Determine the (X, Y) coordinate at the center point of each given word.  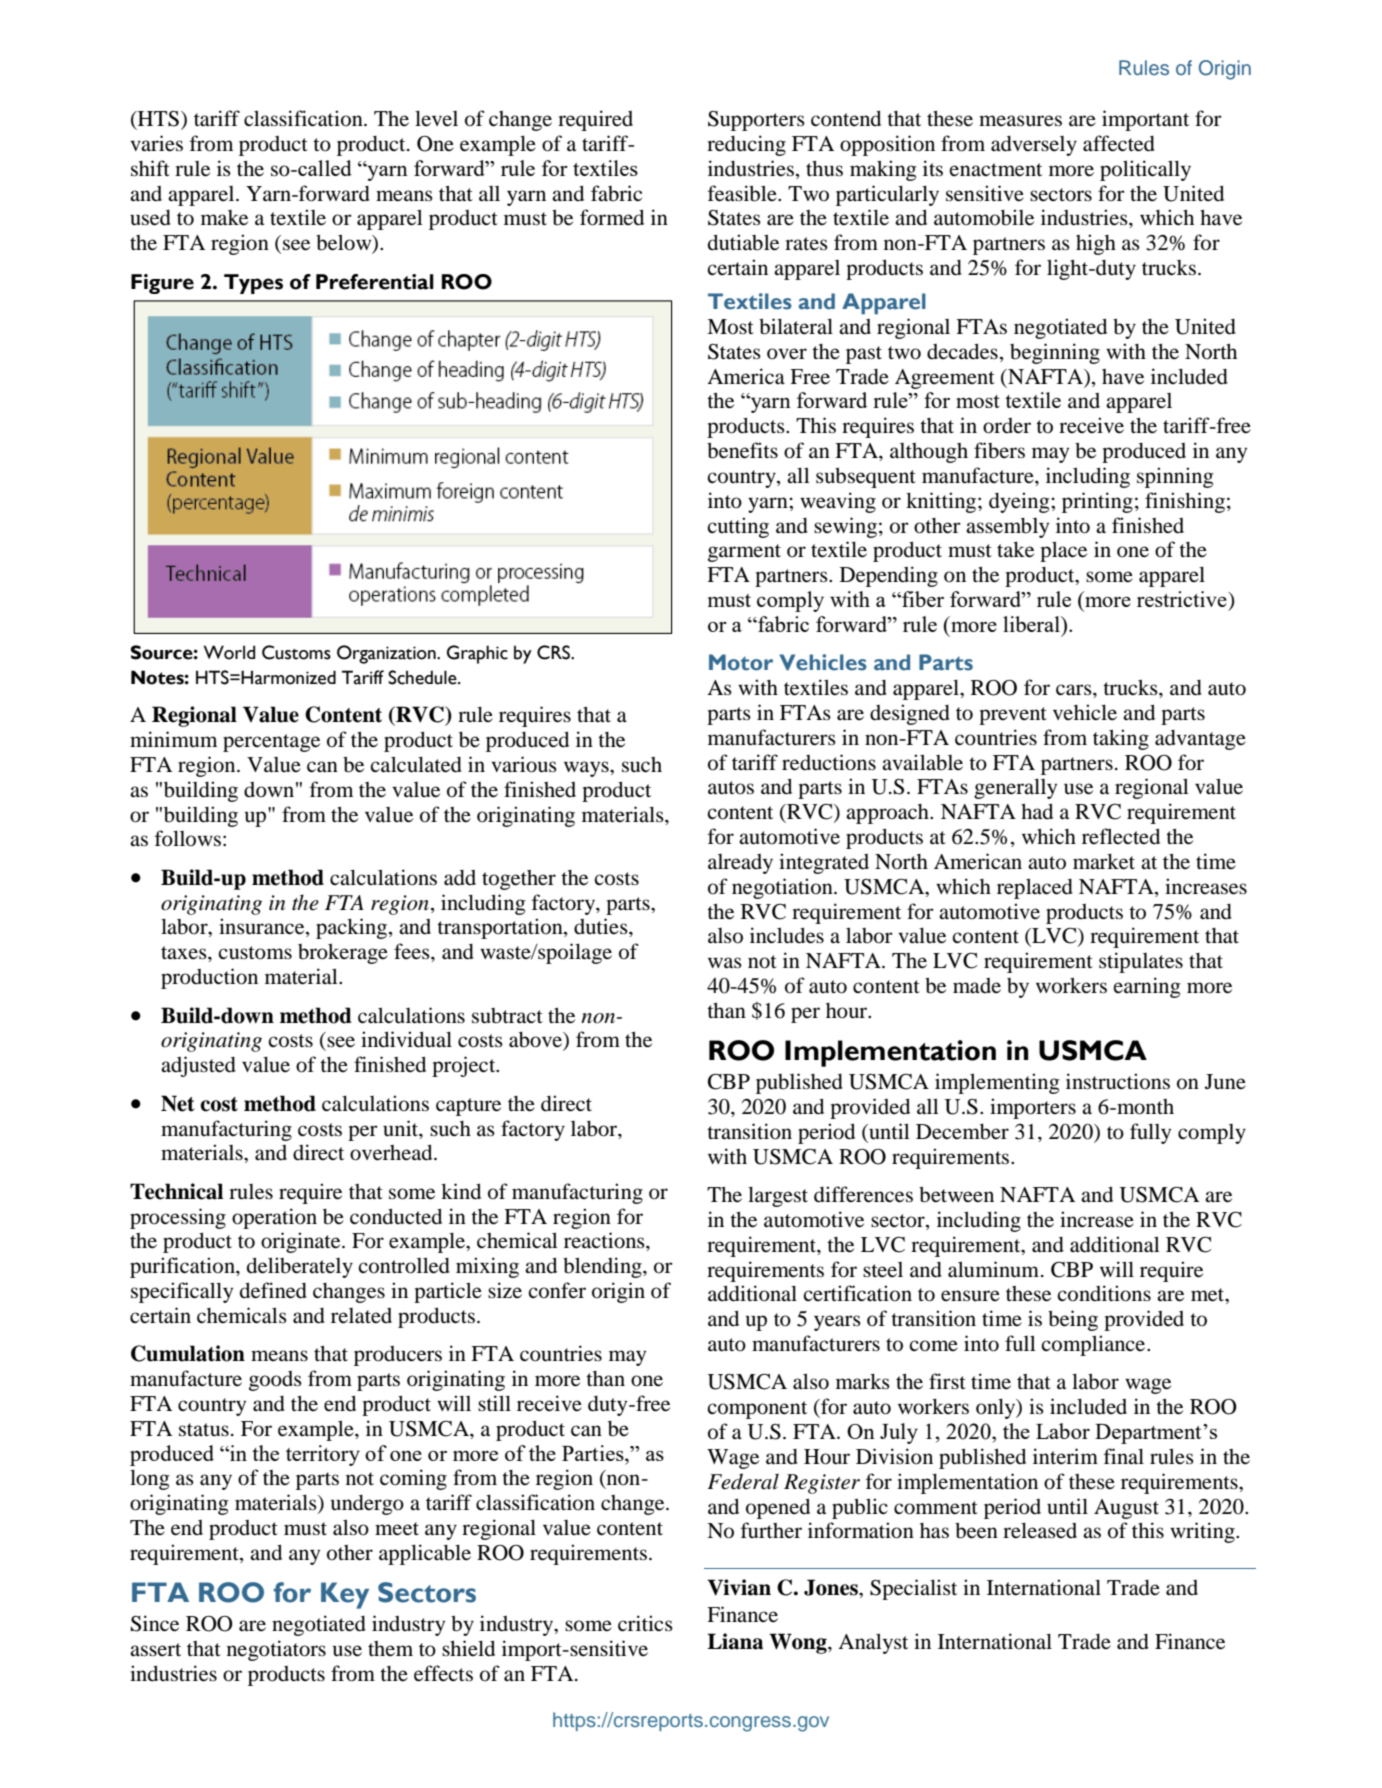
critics (645, 1623)
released (1040, 1530)
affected (1119, 143)
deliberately (300, 1267)
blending (603, 1267)
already (740, 864)
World (229, 652)
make (224, 218)
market (1104, 861)
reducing (746, 145)
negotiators (276, 1650)
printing (1097, 502)
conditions (1104, 1293)
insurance (263, 927)
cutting (738, 527)
